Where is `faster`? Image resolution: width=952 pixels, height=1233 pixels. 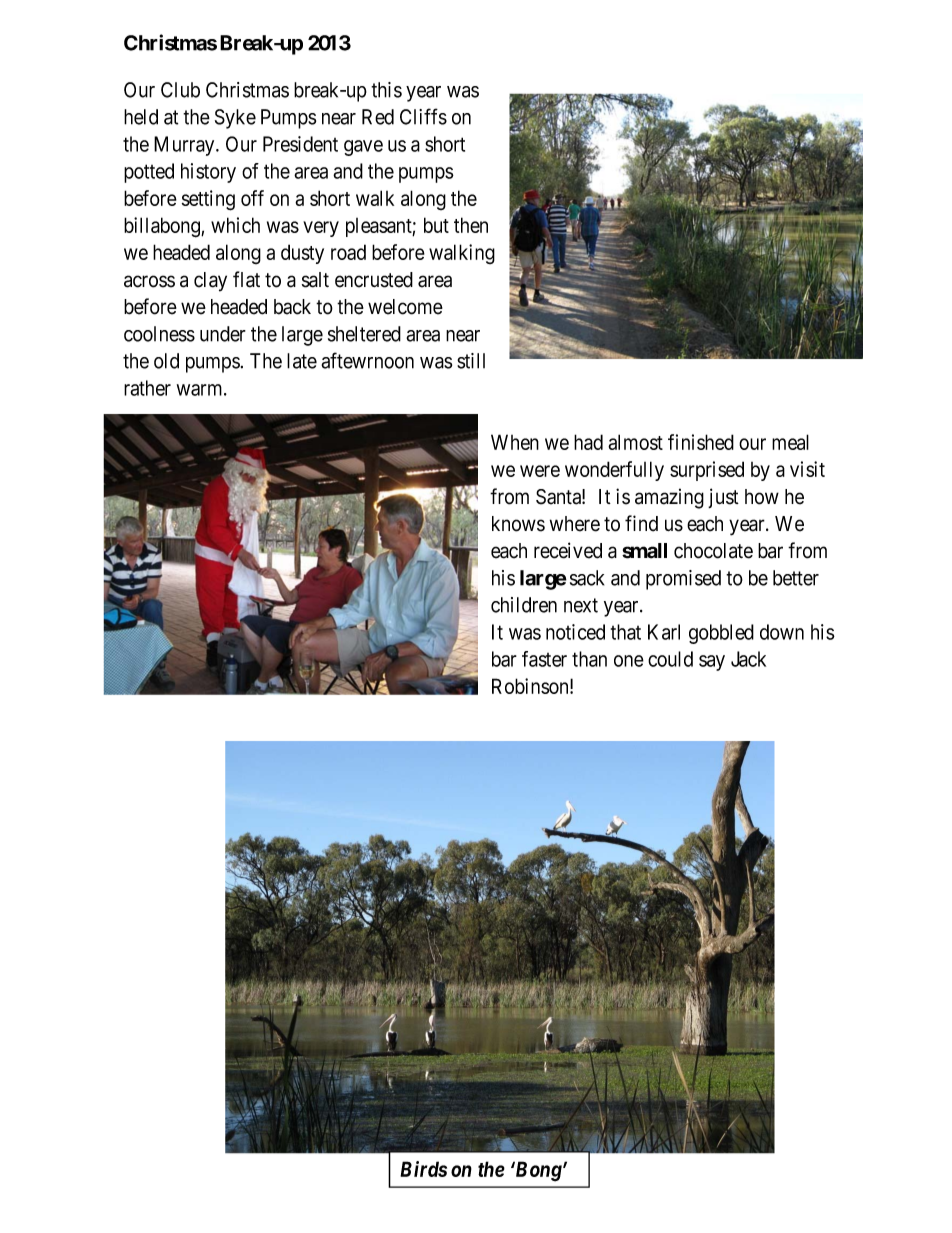 faster is located at coordinates (544, 659).
